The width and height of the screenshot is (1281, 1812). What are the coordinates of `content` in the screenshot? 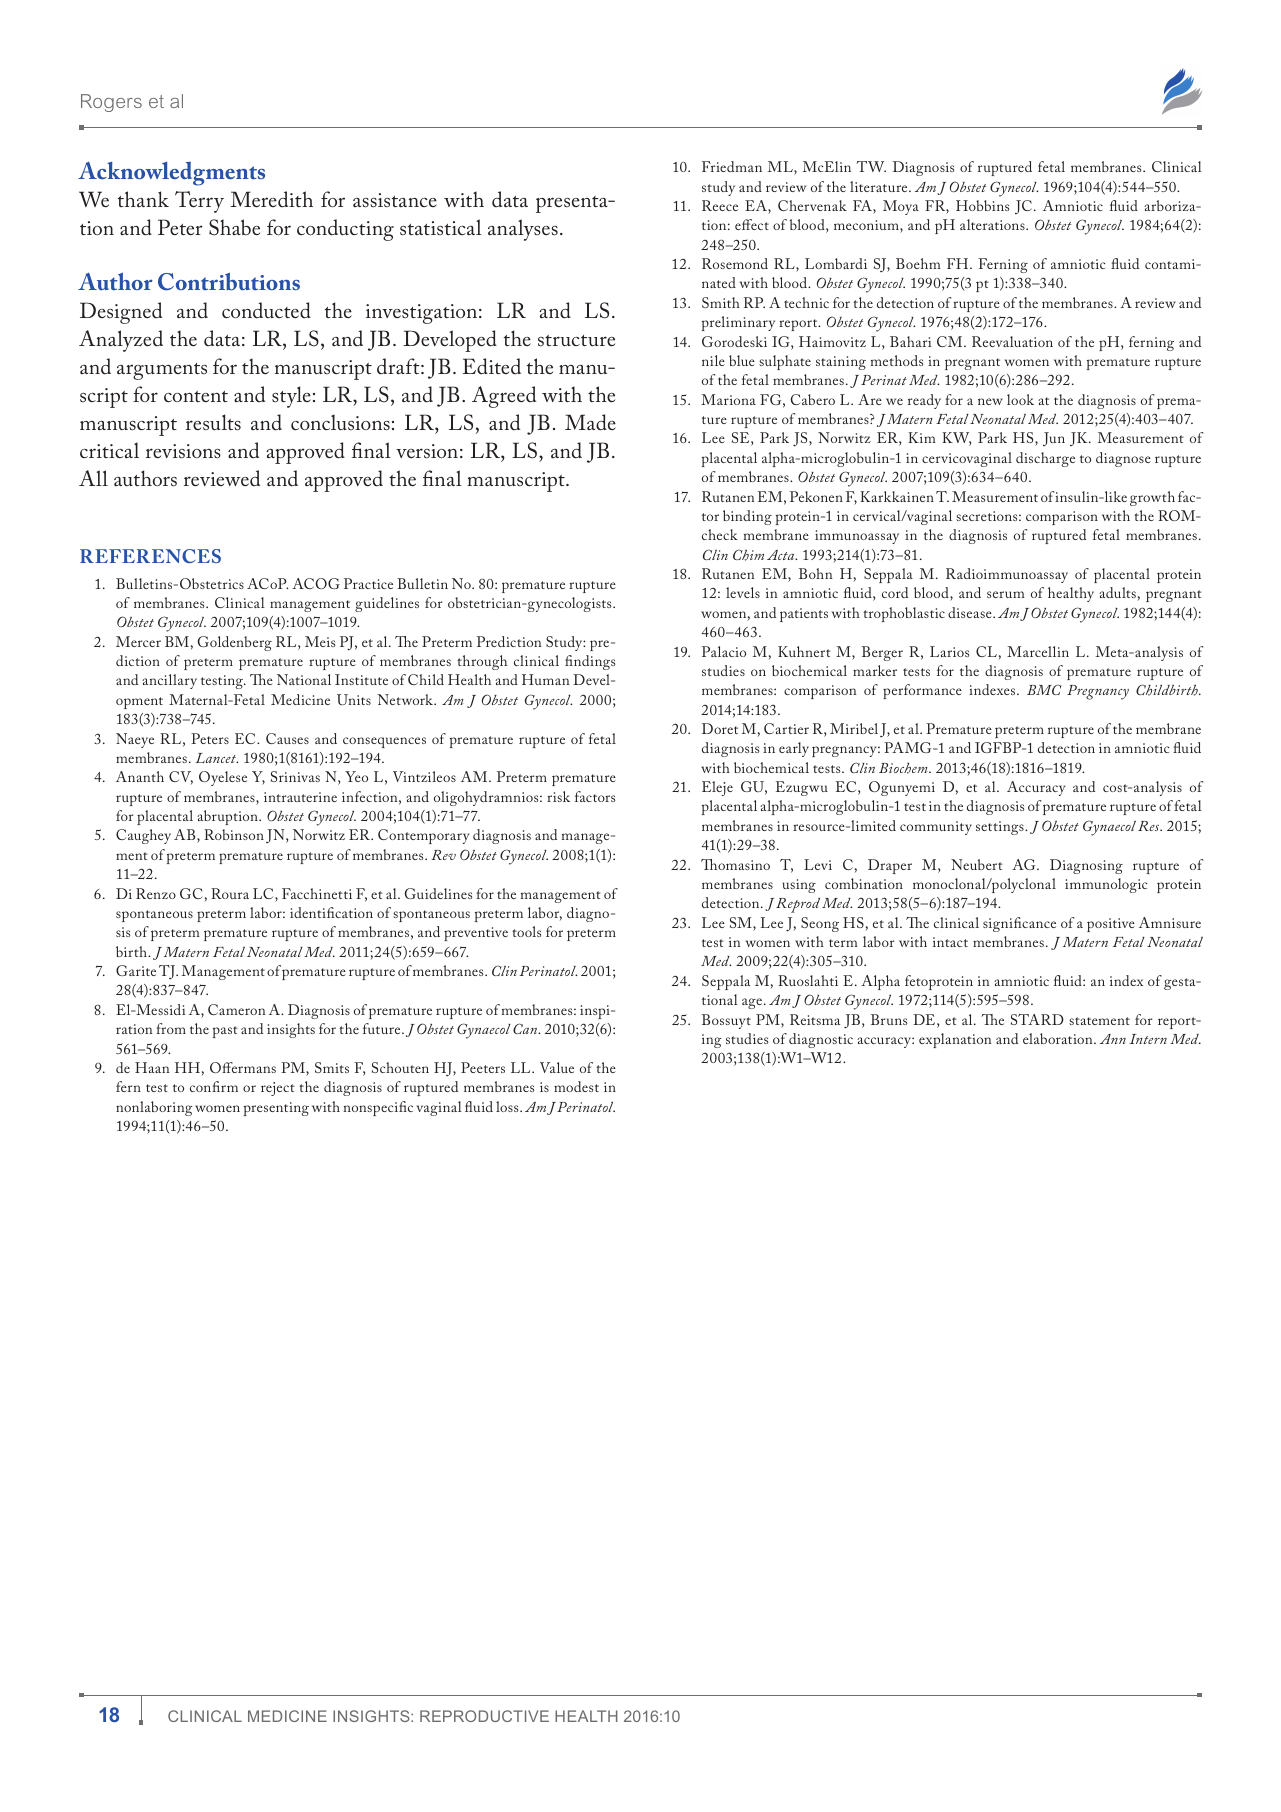 It's located at (196, 396).
